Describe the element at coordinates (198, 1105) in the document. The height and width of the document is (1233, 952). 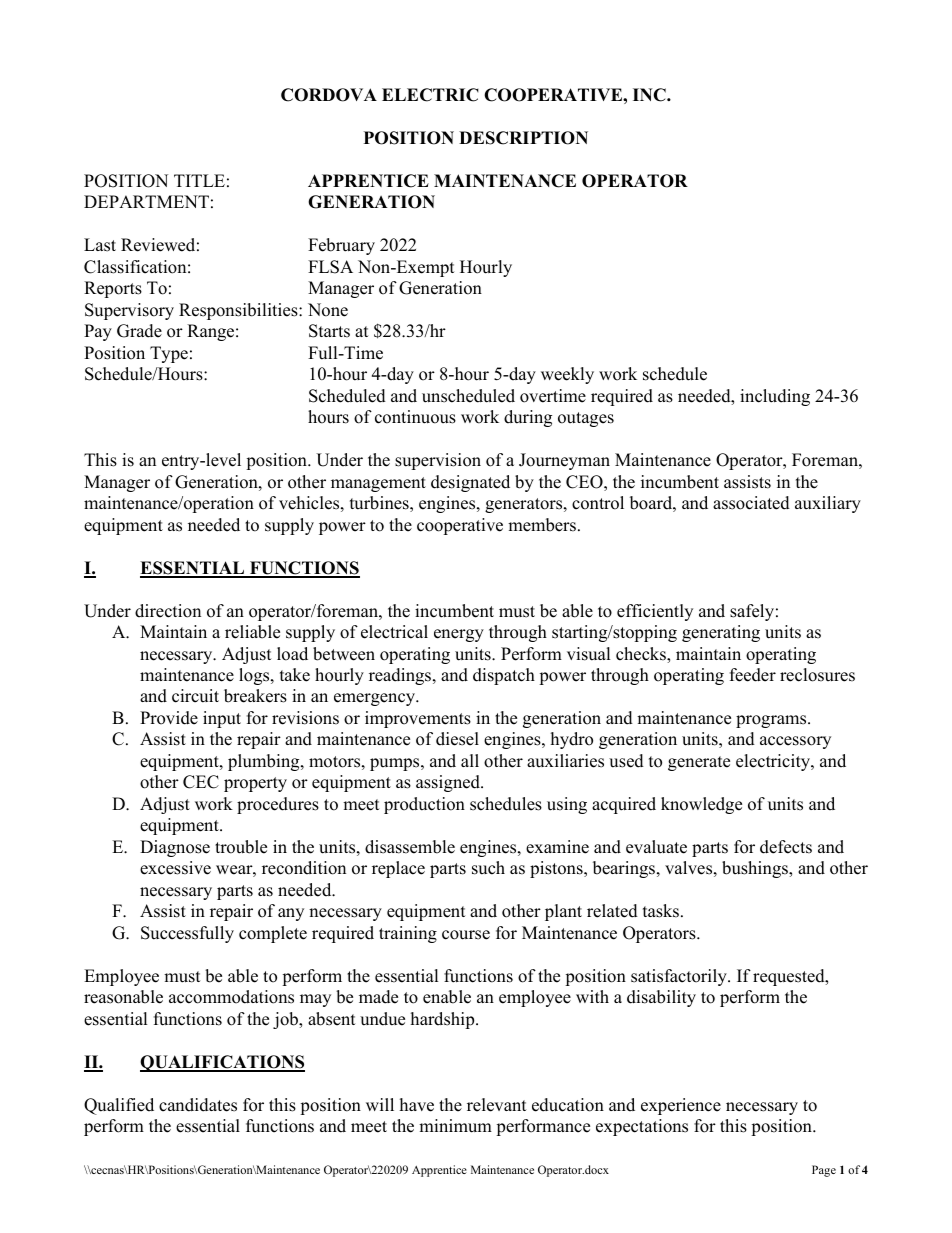
I see `candidates` at that location.
